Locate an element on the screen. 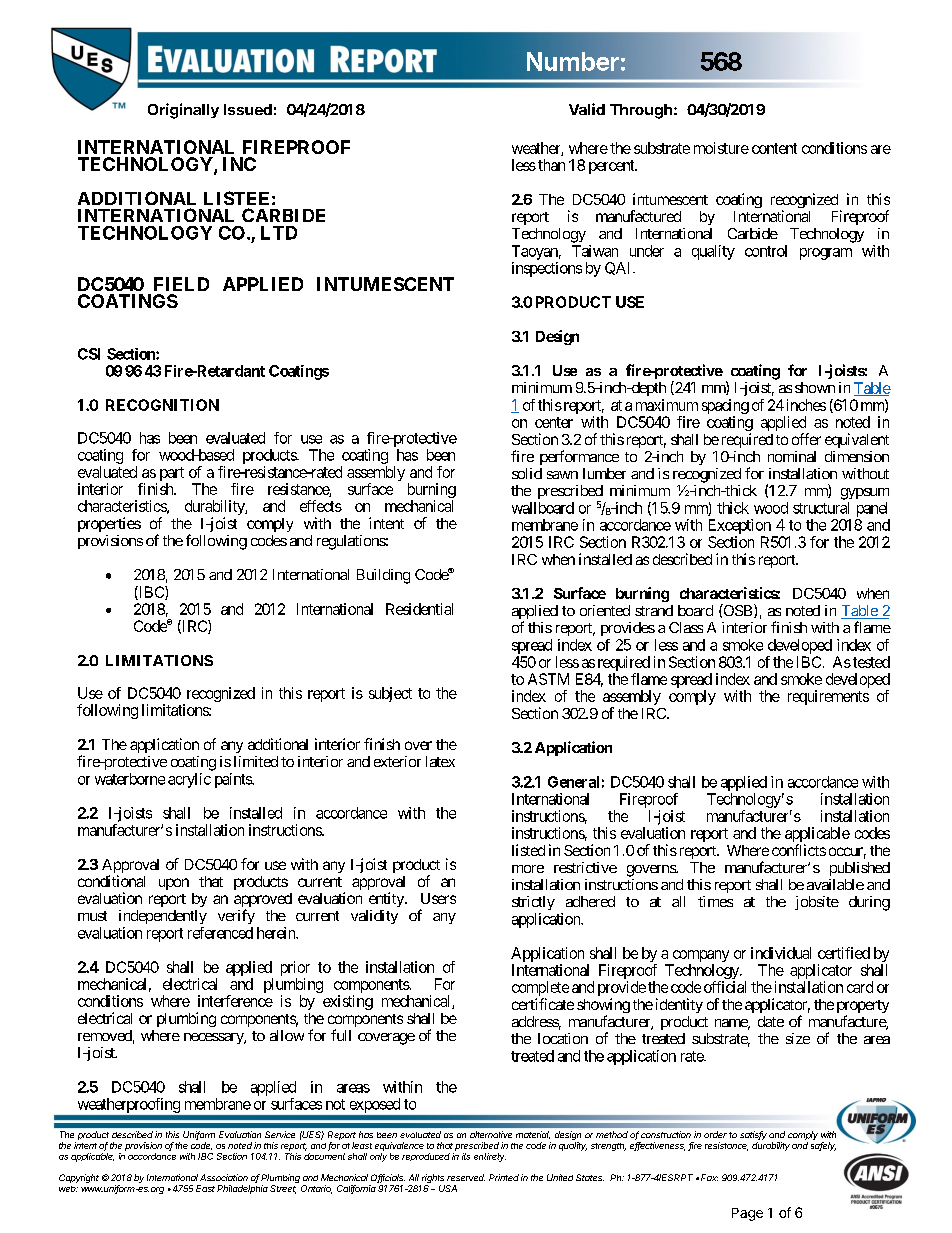  Association is located at coordinates (224, 1177).
